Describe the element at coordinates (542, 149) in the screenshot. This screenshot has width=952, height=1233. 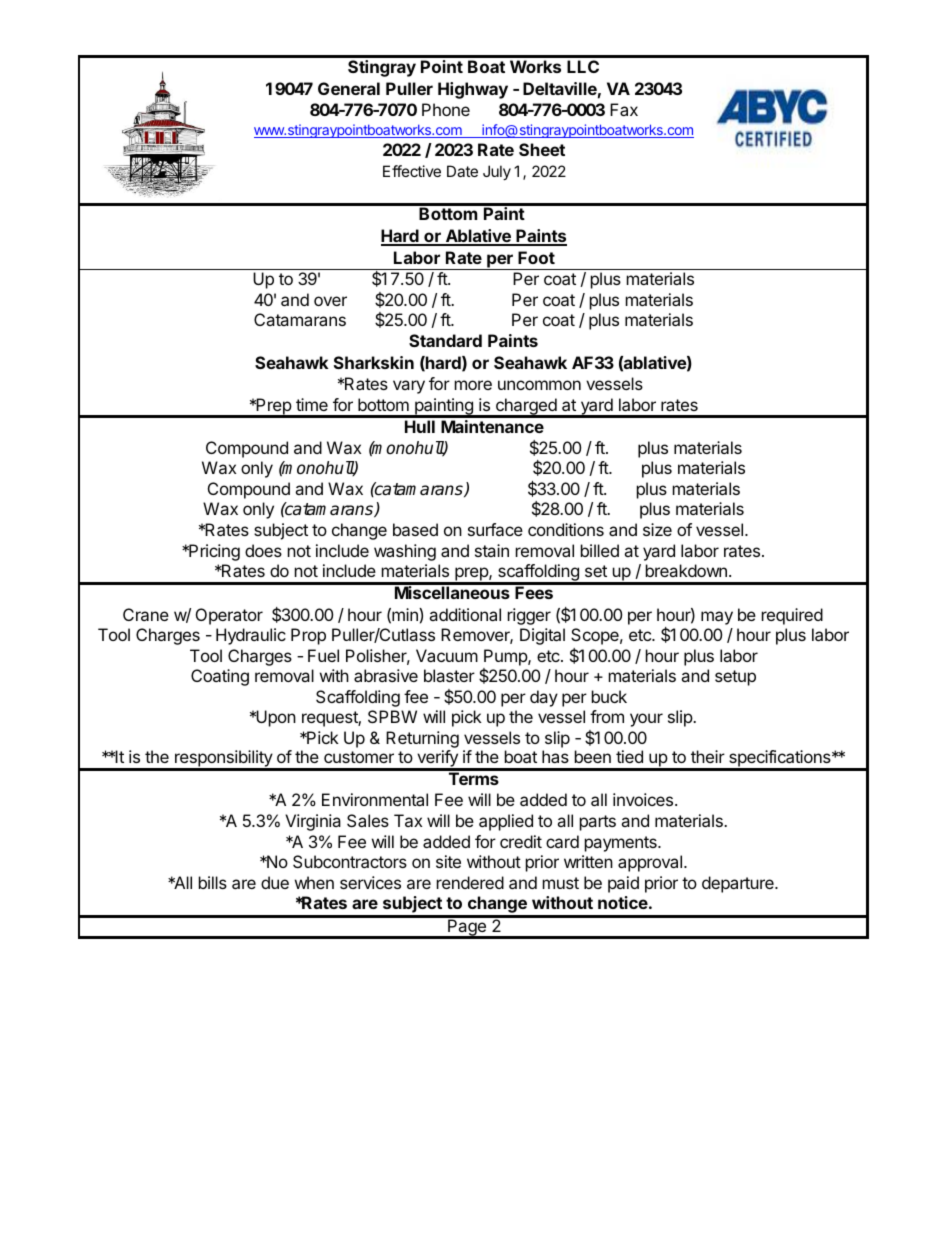
I see `Sheet` at that location.
